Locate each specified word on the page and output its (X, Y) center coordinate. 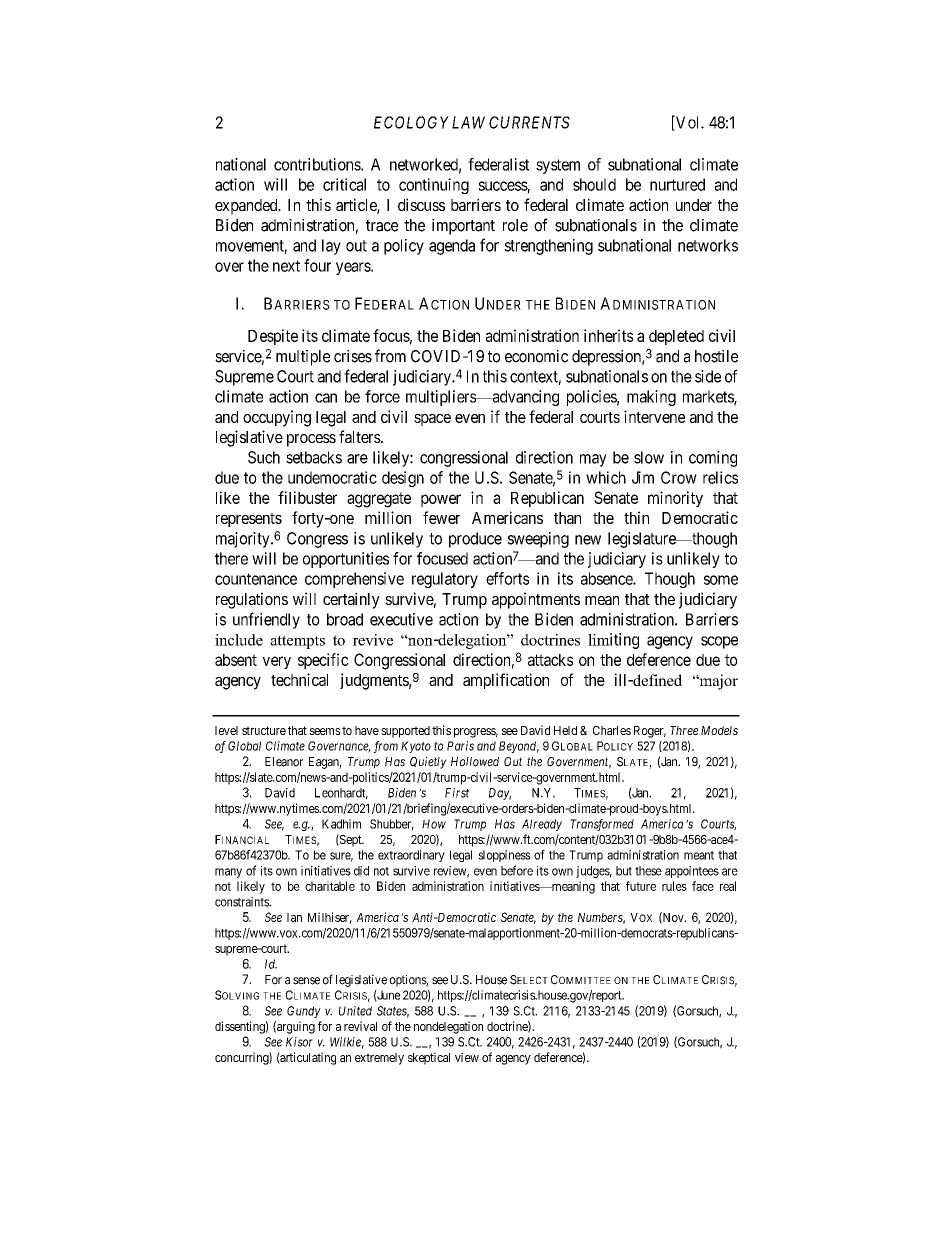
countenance (256, 579)
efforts (507, 578)
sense (306, 981)
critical (344, 184)
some (721, 580)
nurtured (677, 184)
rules (674, 886)
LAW (468, 122)
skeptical (429, 1058)
